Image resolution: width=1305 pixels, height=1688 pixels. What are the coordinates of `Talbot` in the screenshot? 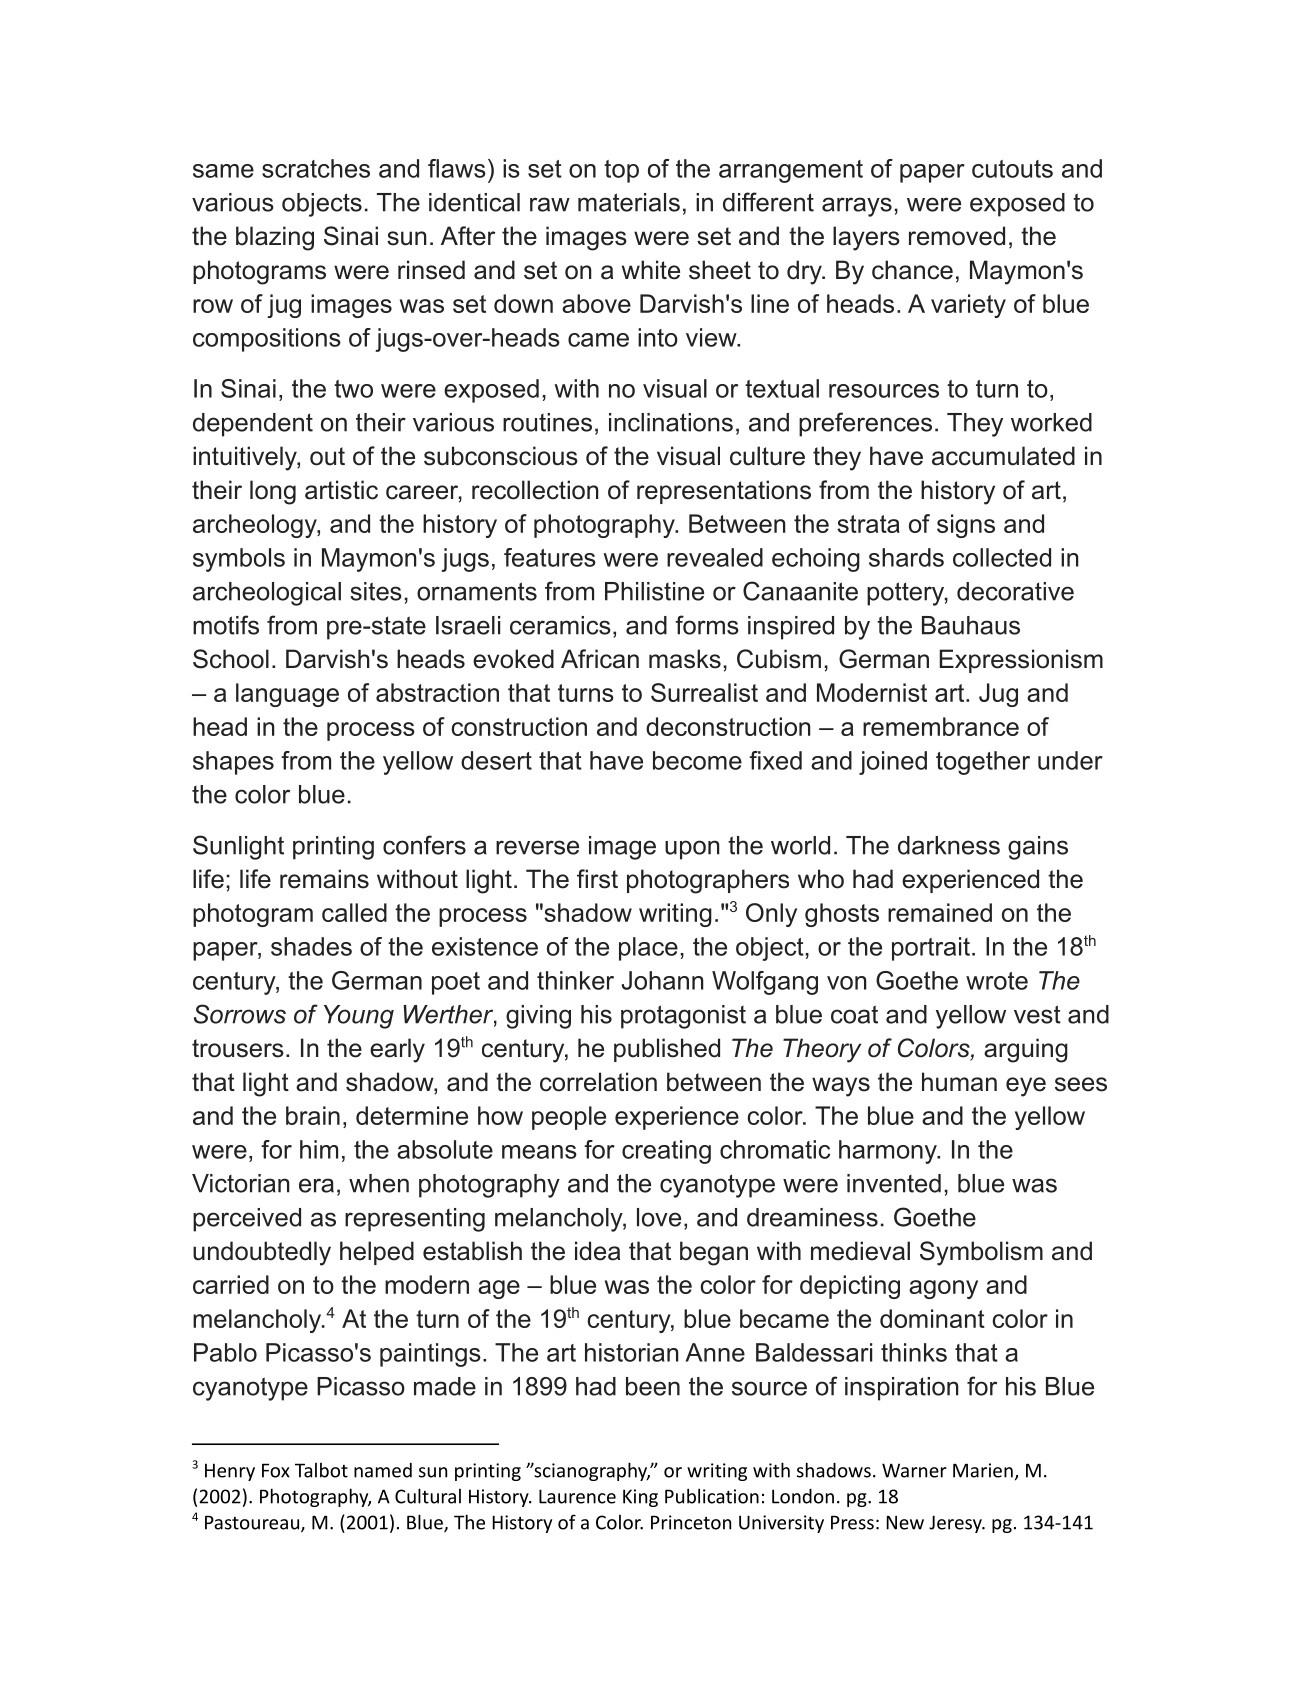 It's located at (321, 1470).
